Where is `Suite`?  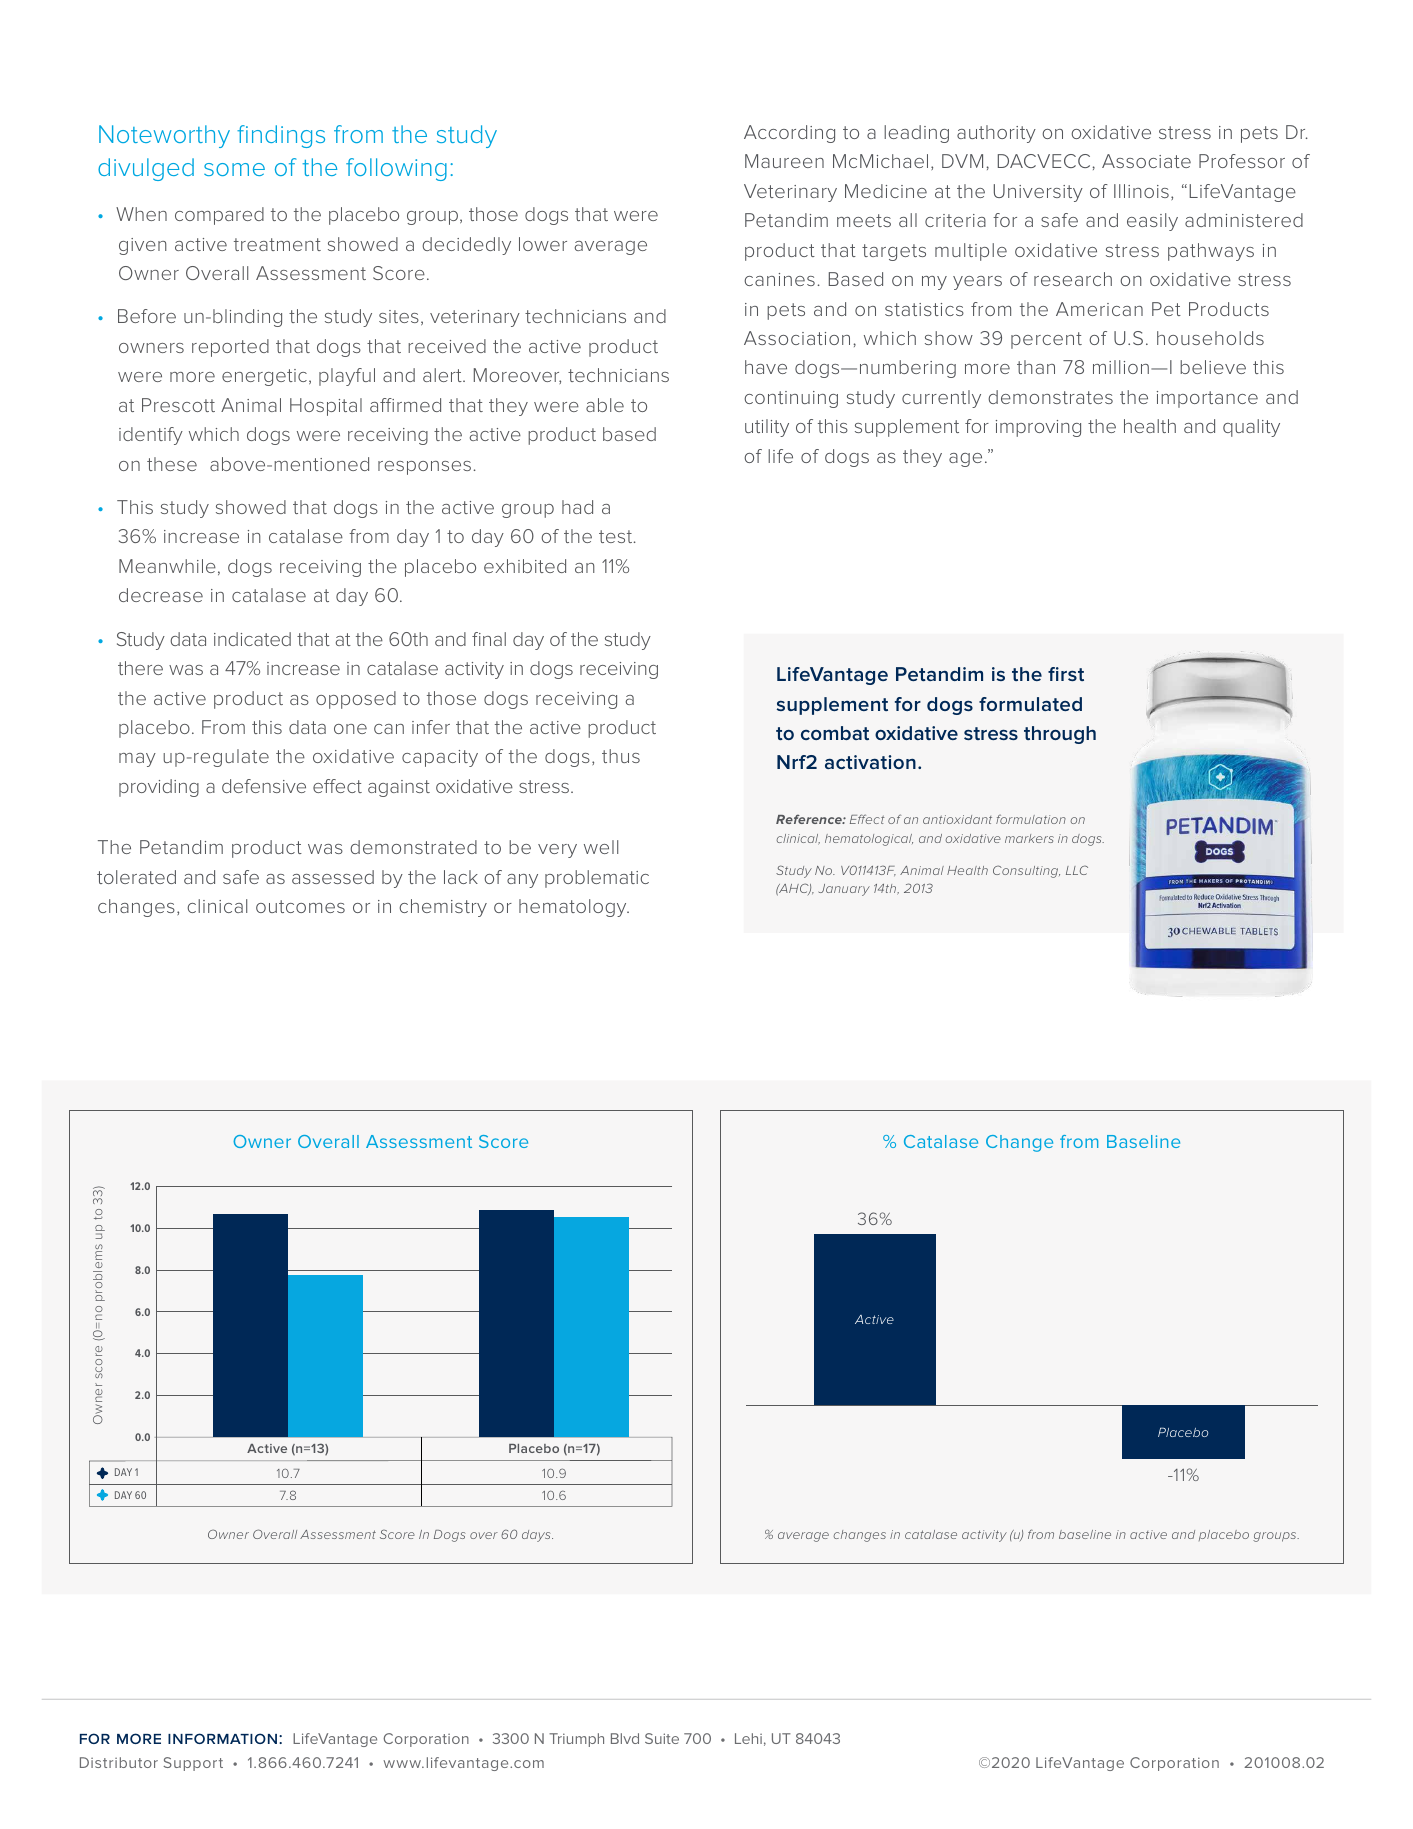
Suite is located at coordinates (662, 1738).
